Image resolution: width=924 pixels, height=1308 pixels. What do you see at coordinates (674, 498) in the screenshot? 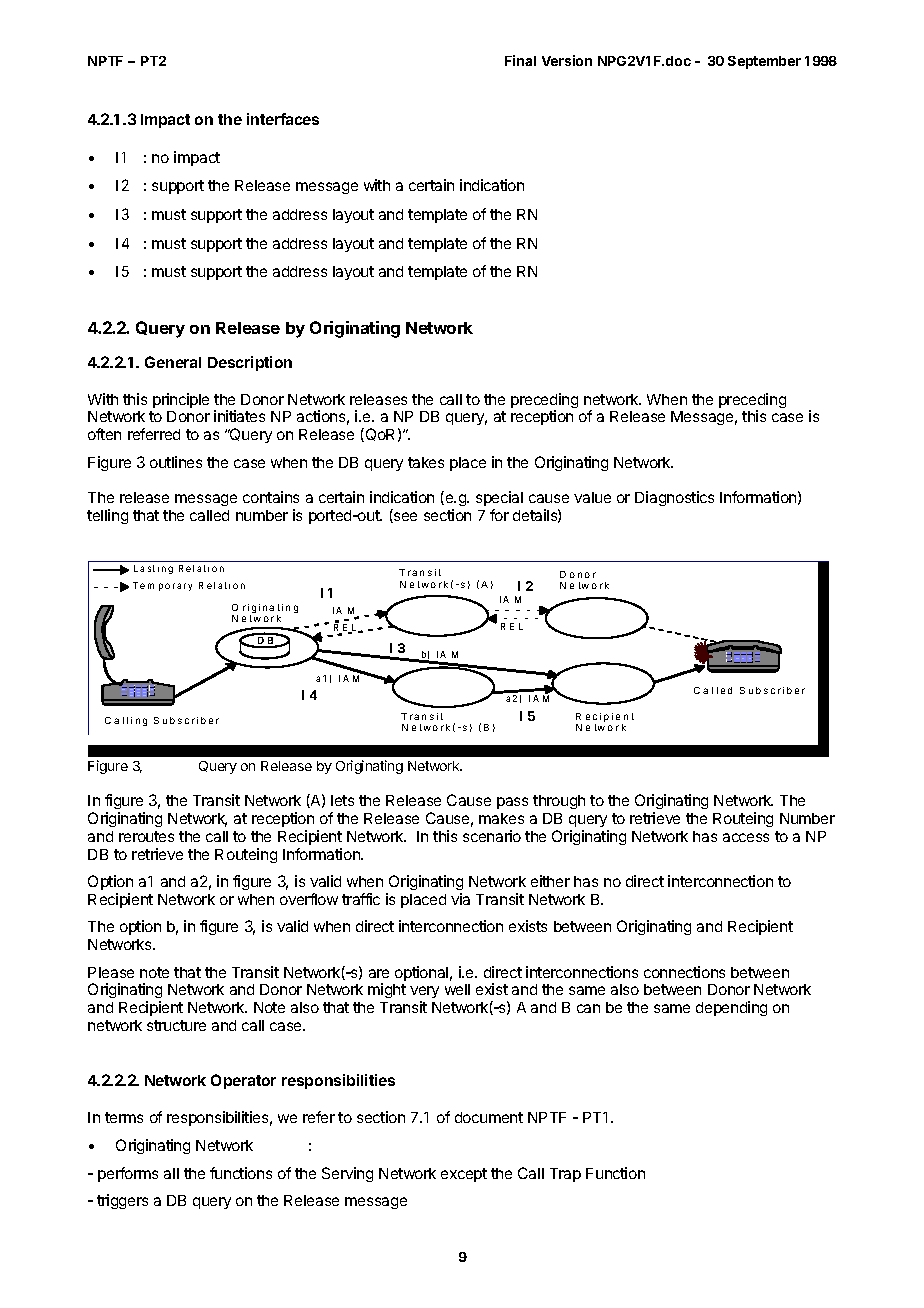
I see `Diagnostics` at bounding box center [674, 498].
